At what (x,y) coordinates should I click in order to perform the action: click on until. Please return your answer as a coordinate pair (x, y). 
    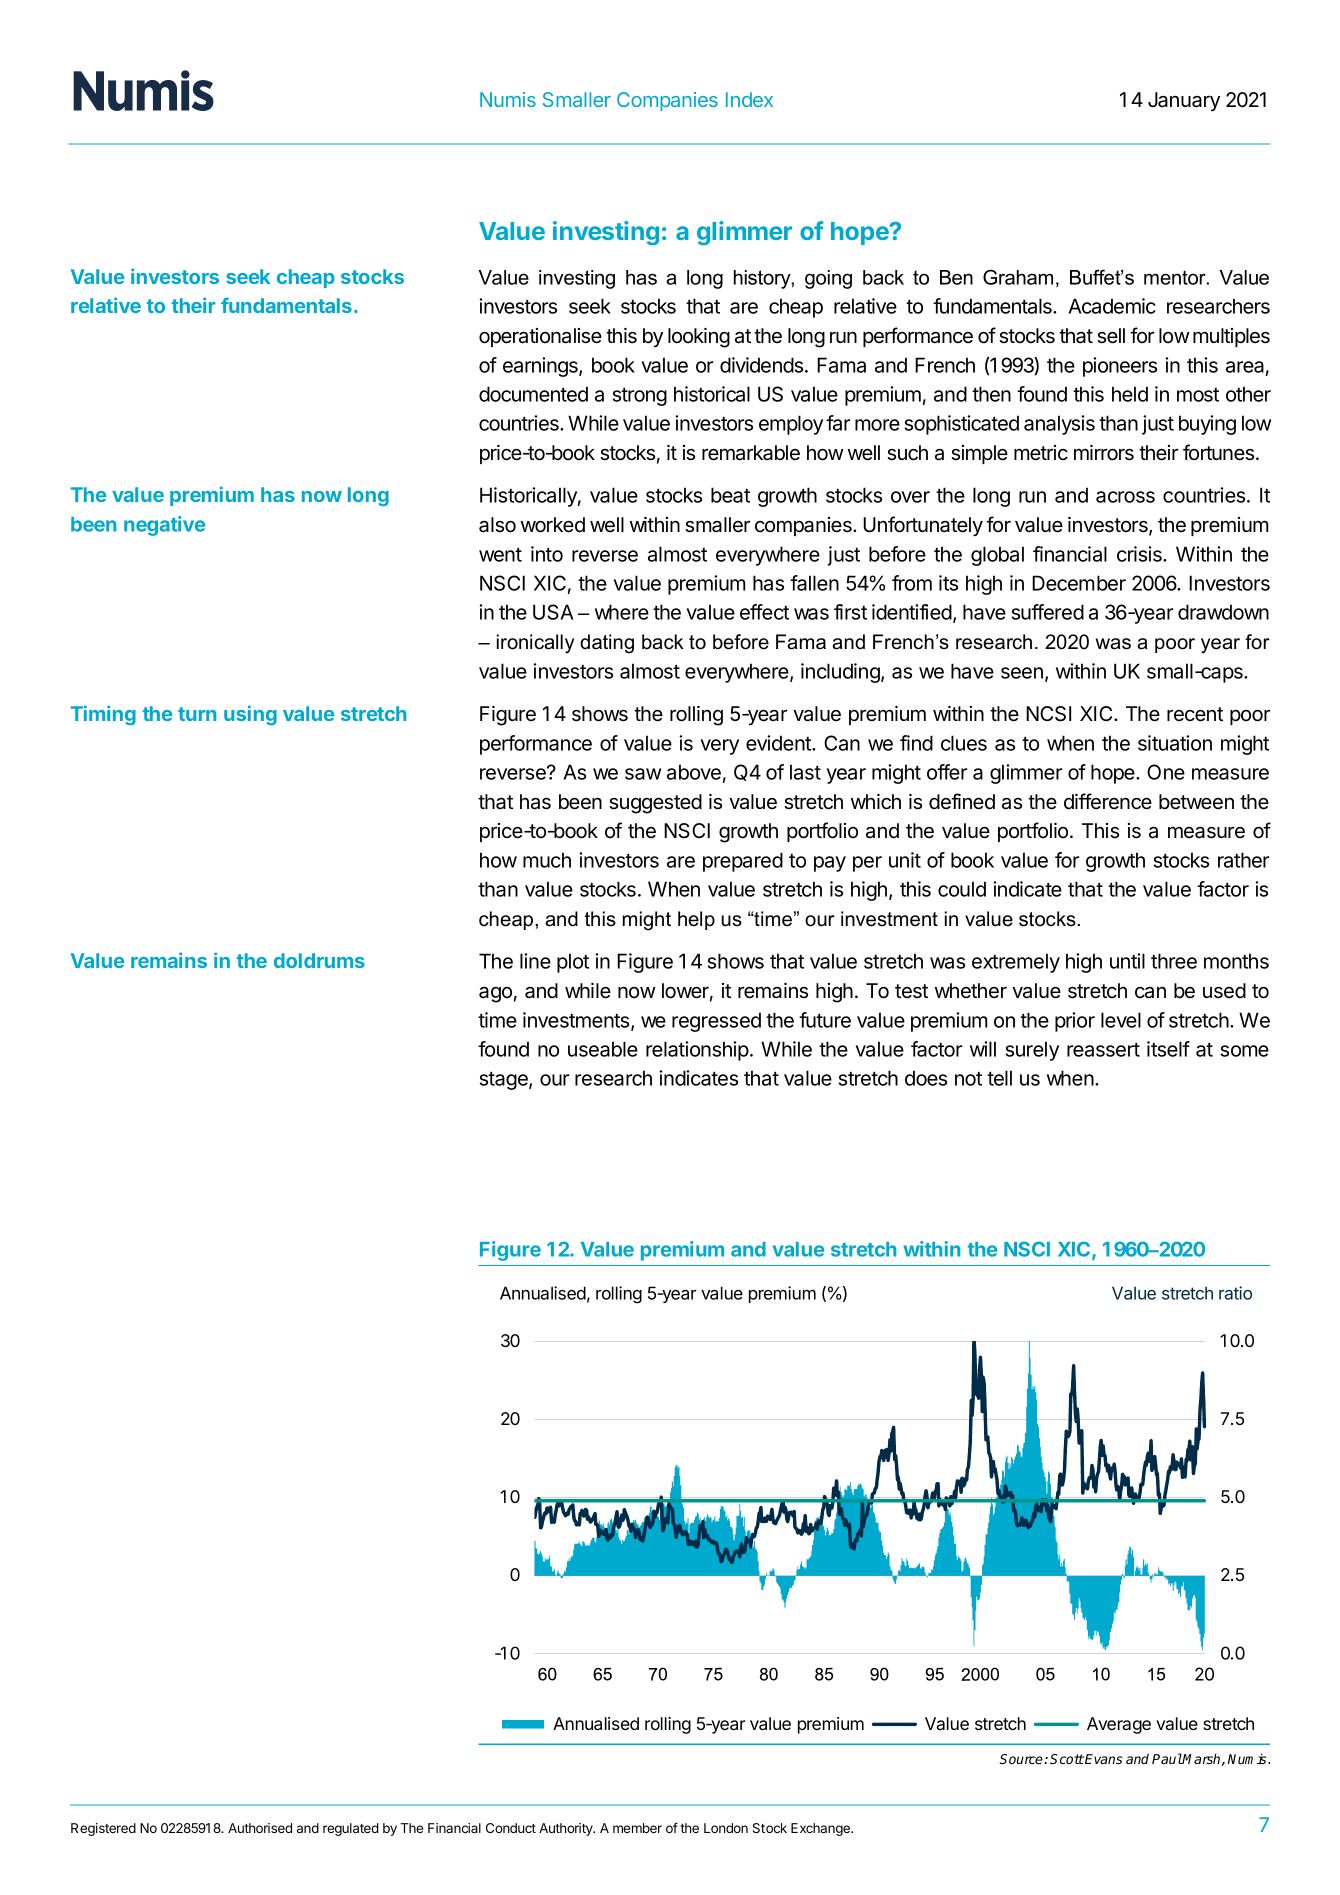
    Looking at the image, I should click on (1127, 961).
